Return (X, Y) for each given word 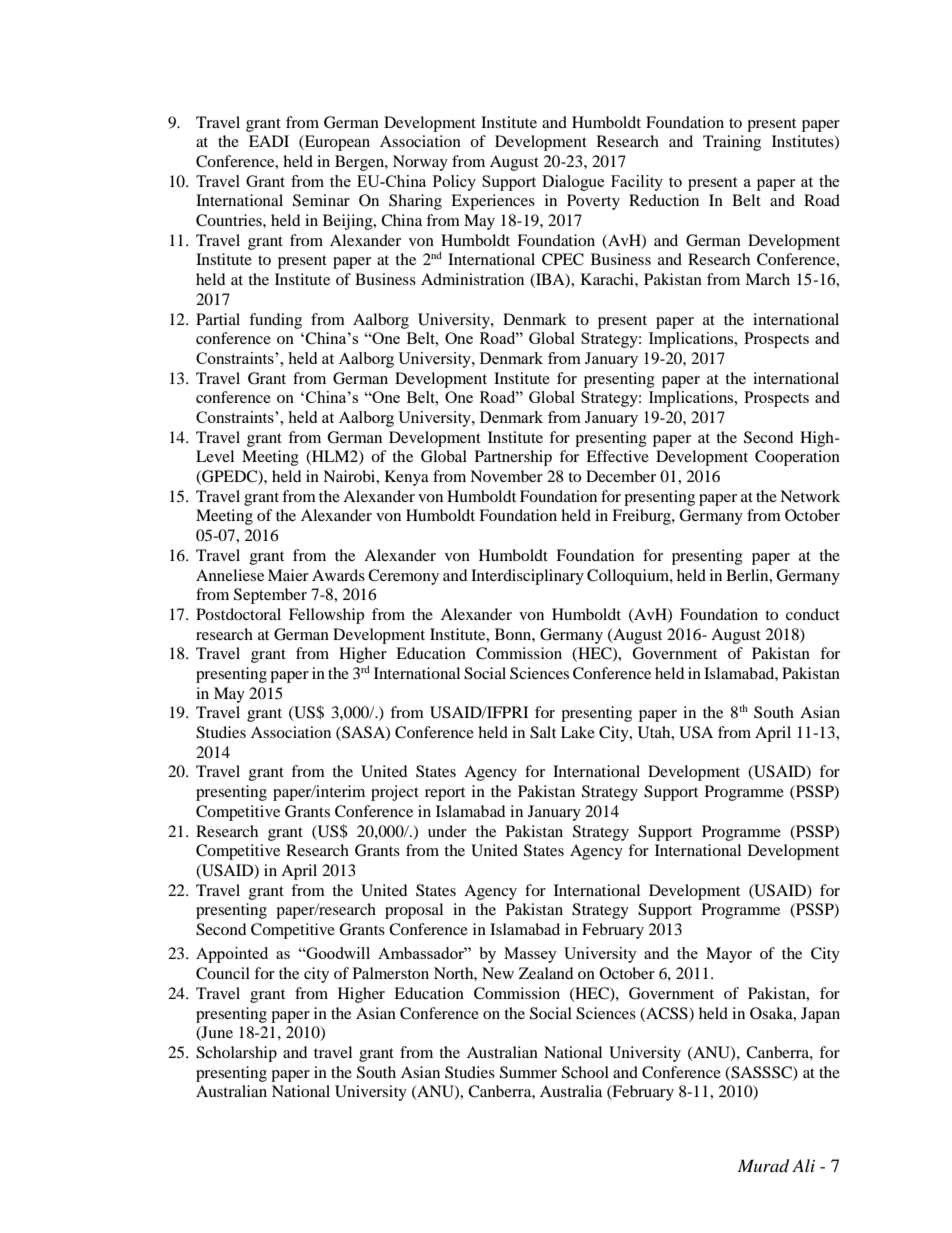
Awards (338, 575)
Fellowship (326, 616)
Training (732, 143)
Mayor (729, 955)
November (506, 476)
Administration (472, 279)
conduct (813, 614)
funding (275, 321)
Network (810, 496)
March (767, 279)
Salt (543, 732)
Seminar (321, 200)
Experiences (493, 202)
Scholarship (236, 1054)
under (447, 831)
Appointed (232, 955)
